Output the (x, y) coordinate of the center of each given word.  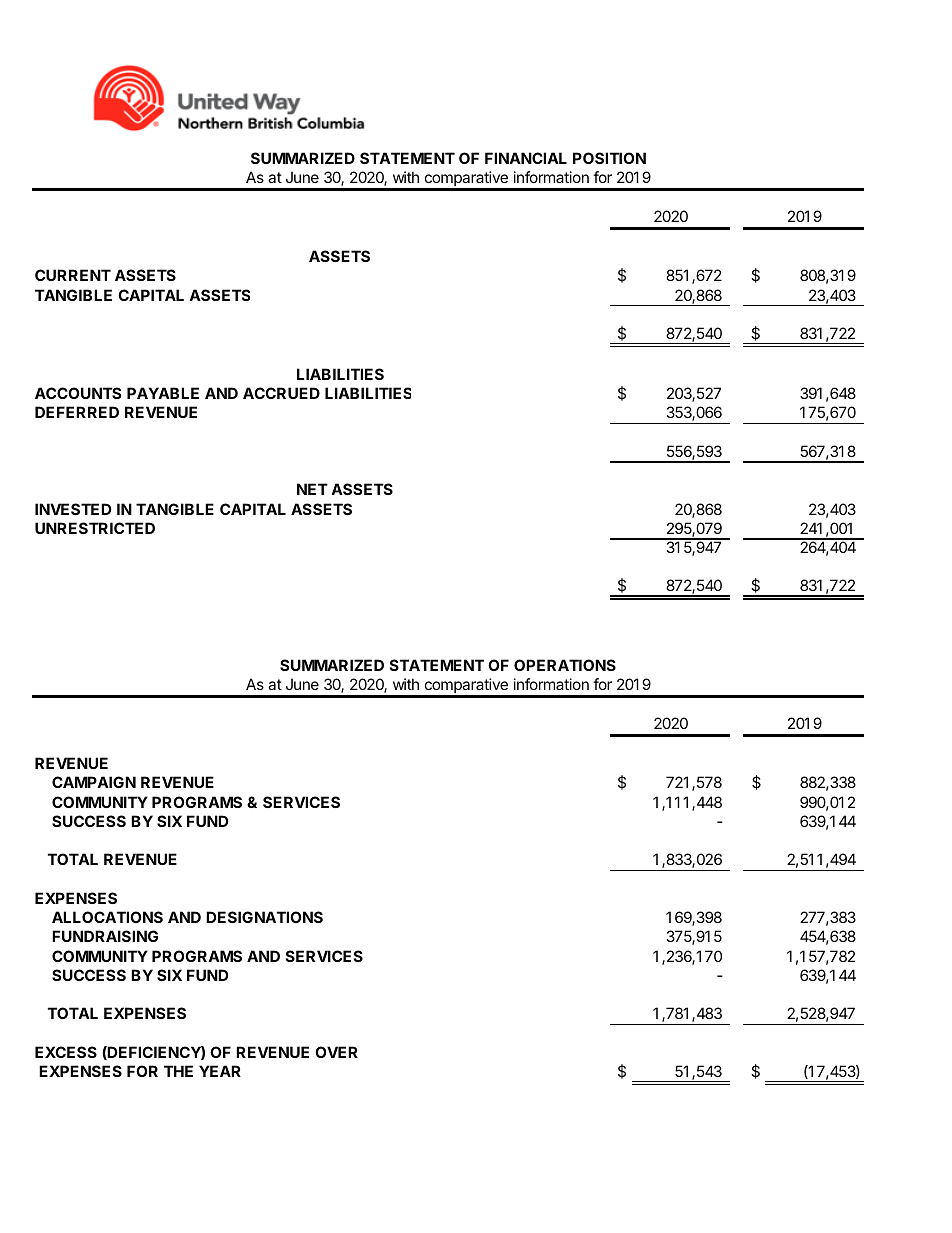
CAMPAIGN (94, 782)
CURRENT (73, 275)
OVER (336, 1052)
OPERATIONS (565, 665)
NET (312, 489)
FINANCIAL (526, 158)
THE (178, 1071)
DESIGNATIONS (264, 917)
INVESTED (73, 509)
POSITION (609, 158)
